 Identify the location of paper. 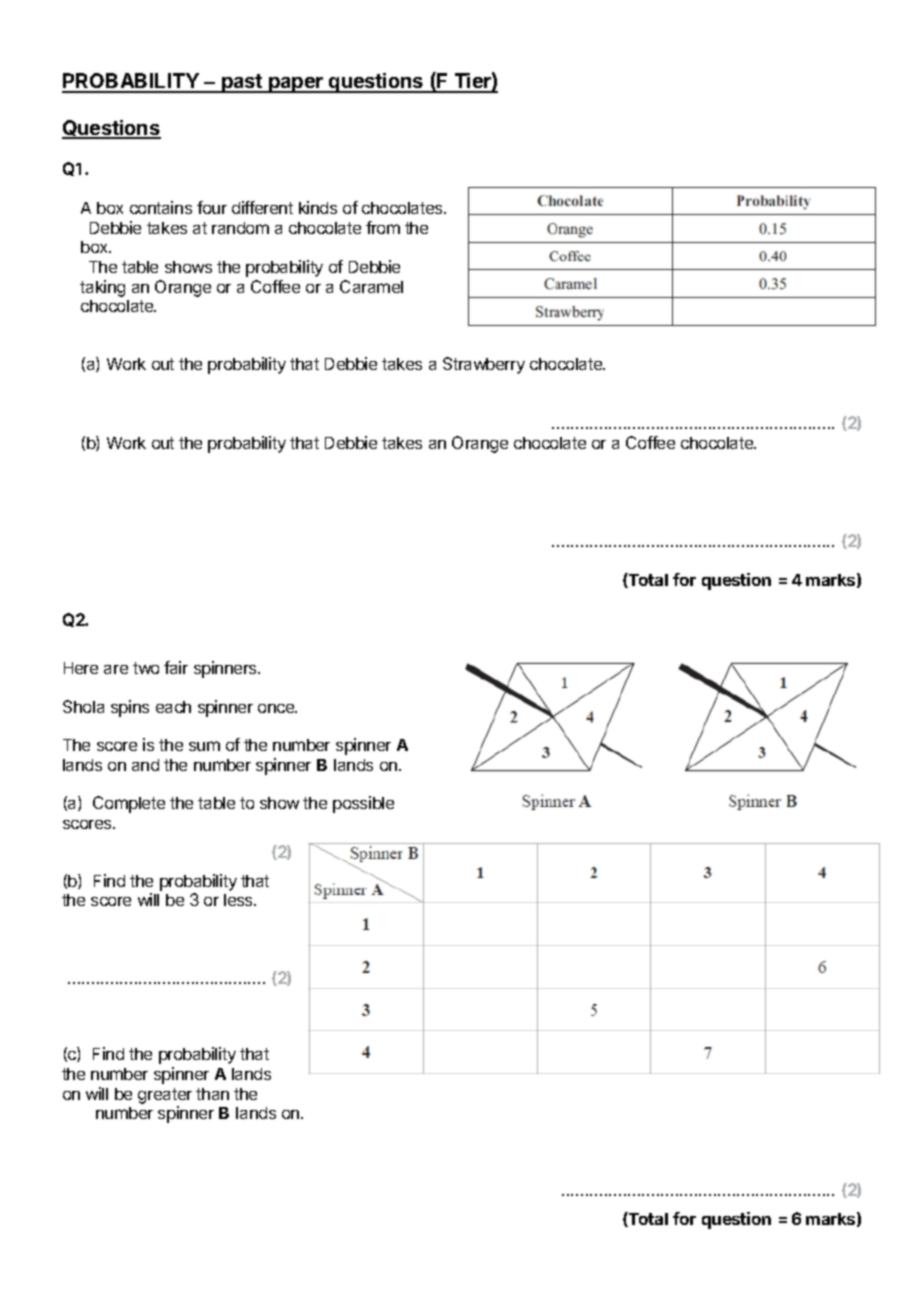
(296, 85).
